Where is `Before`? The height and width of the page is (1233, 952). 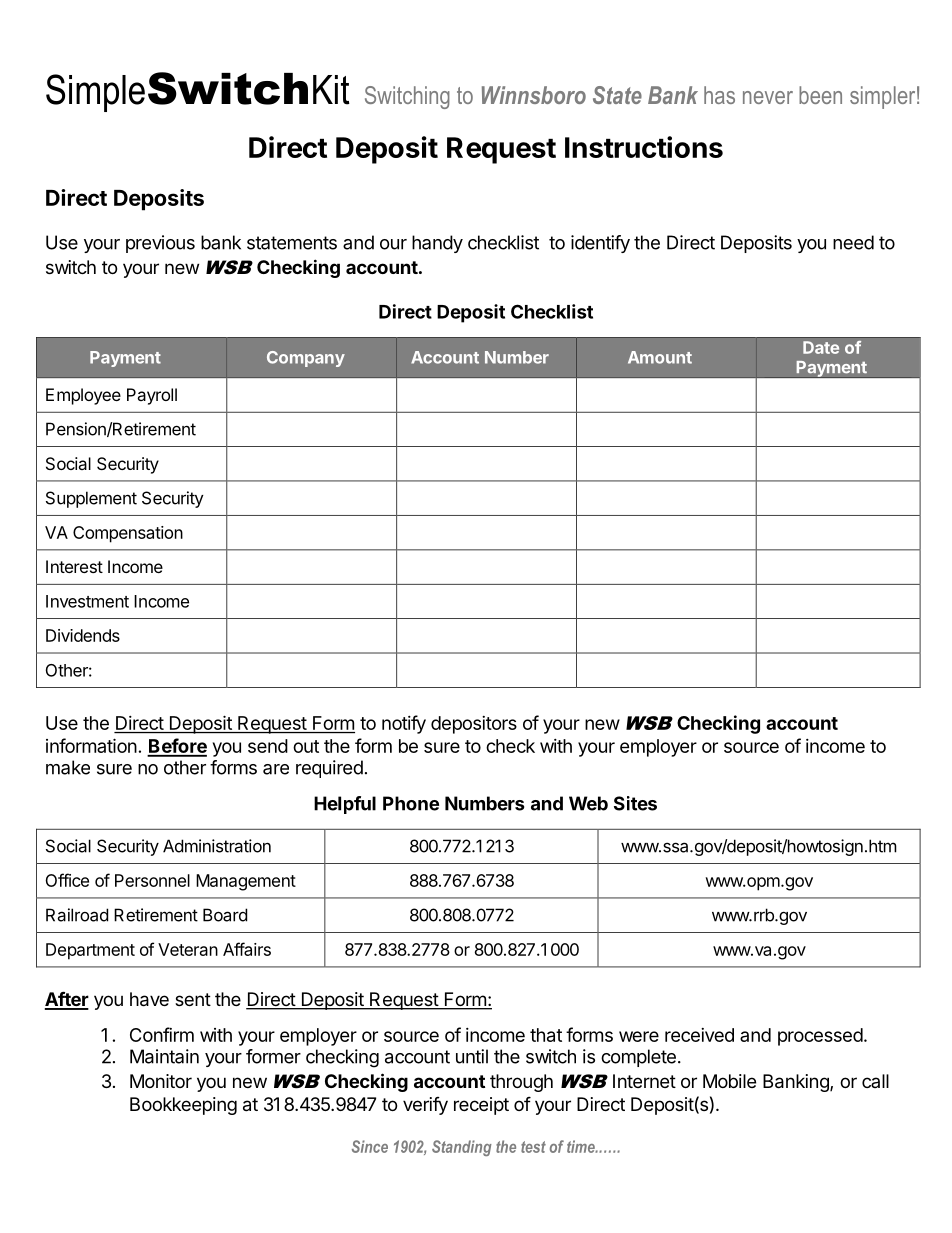 Before is located at coordinates (177, 747).
